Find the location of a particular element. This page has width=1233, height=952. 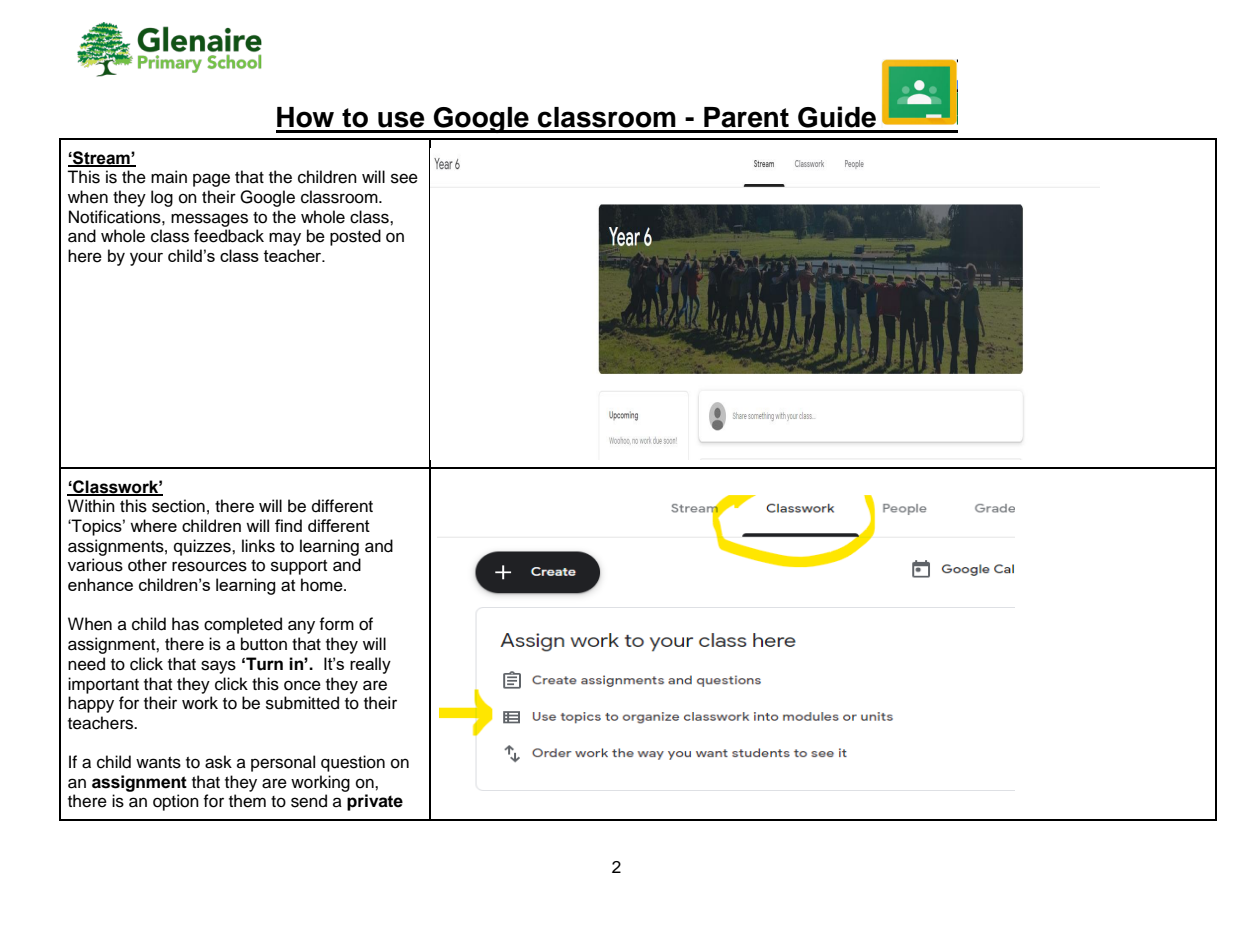

section is located at coordinates (178, 506).
